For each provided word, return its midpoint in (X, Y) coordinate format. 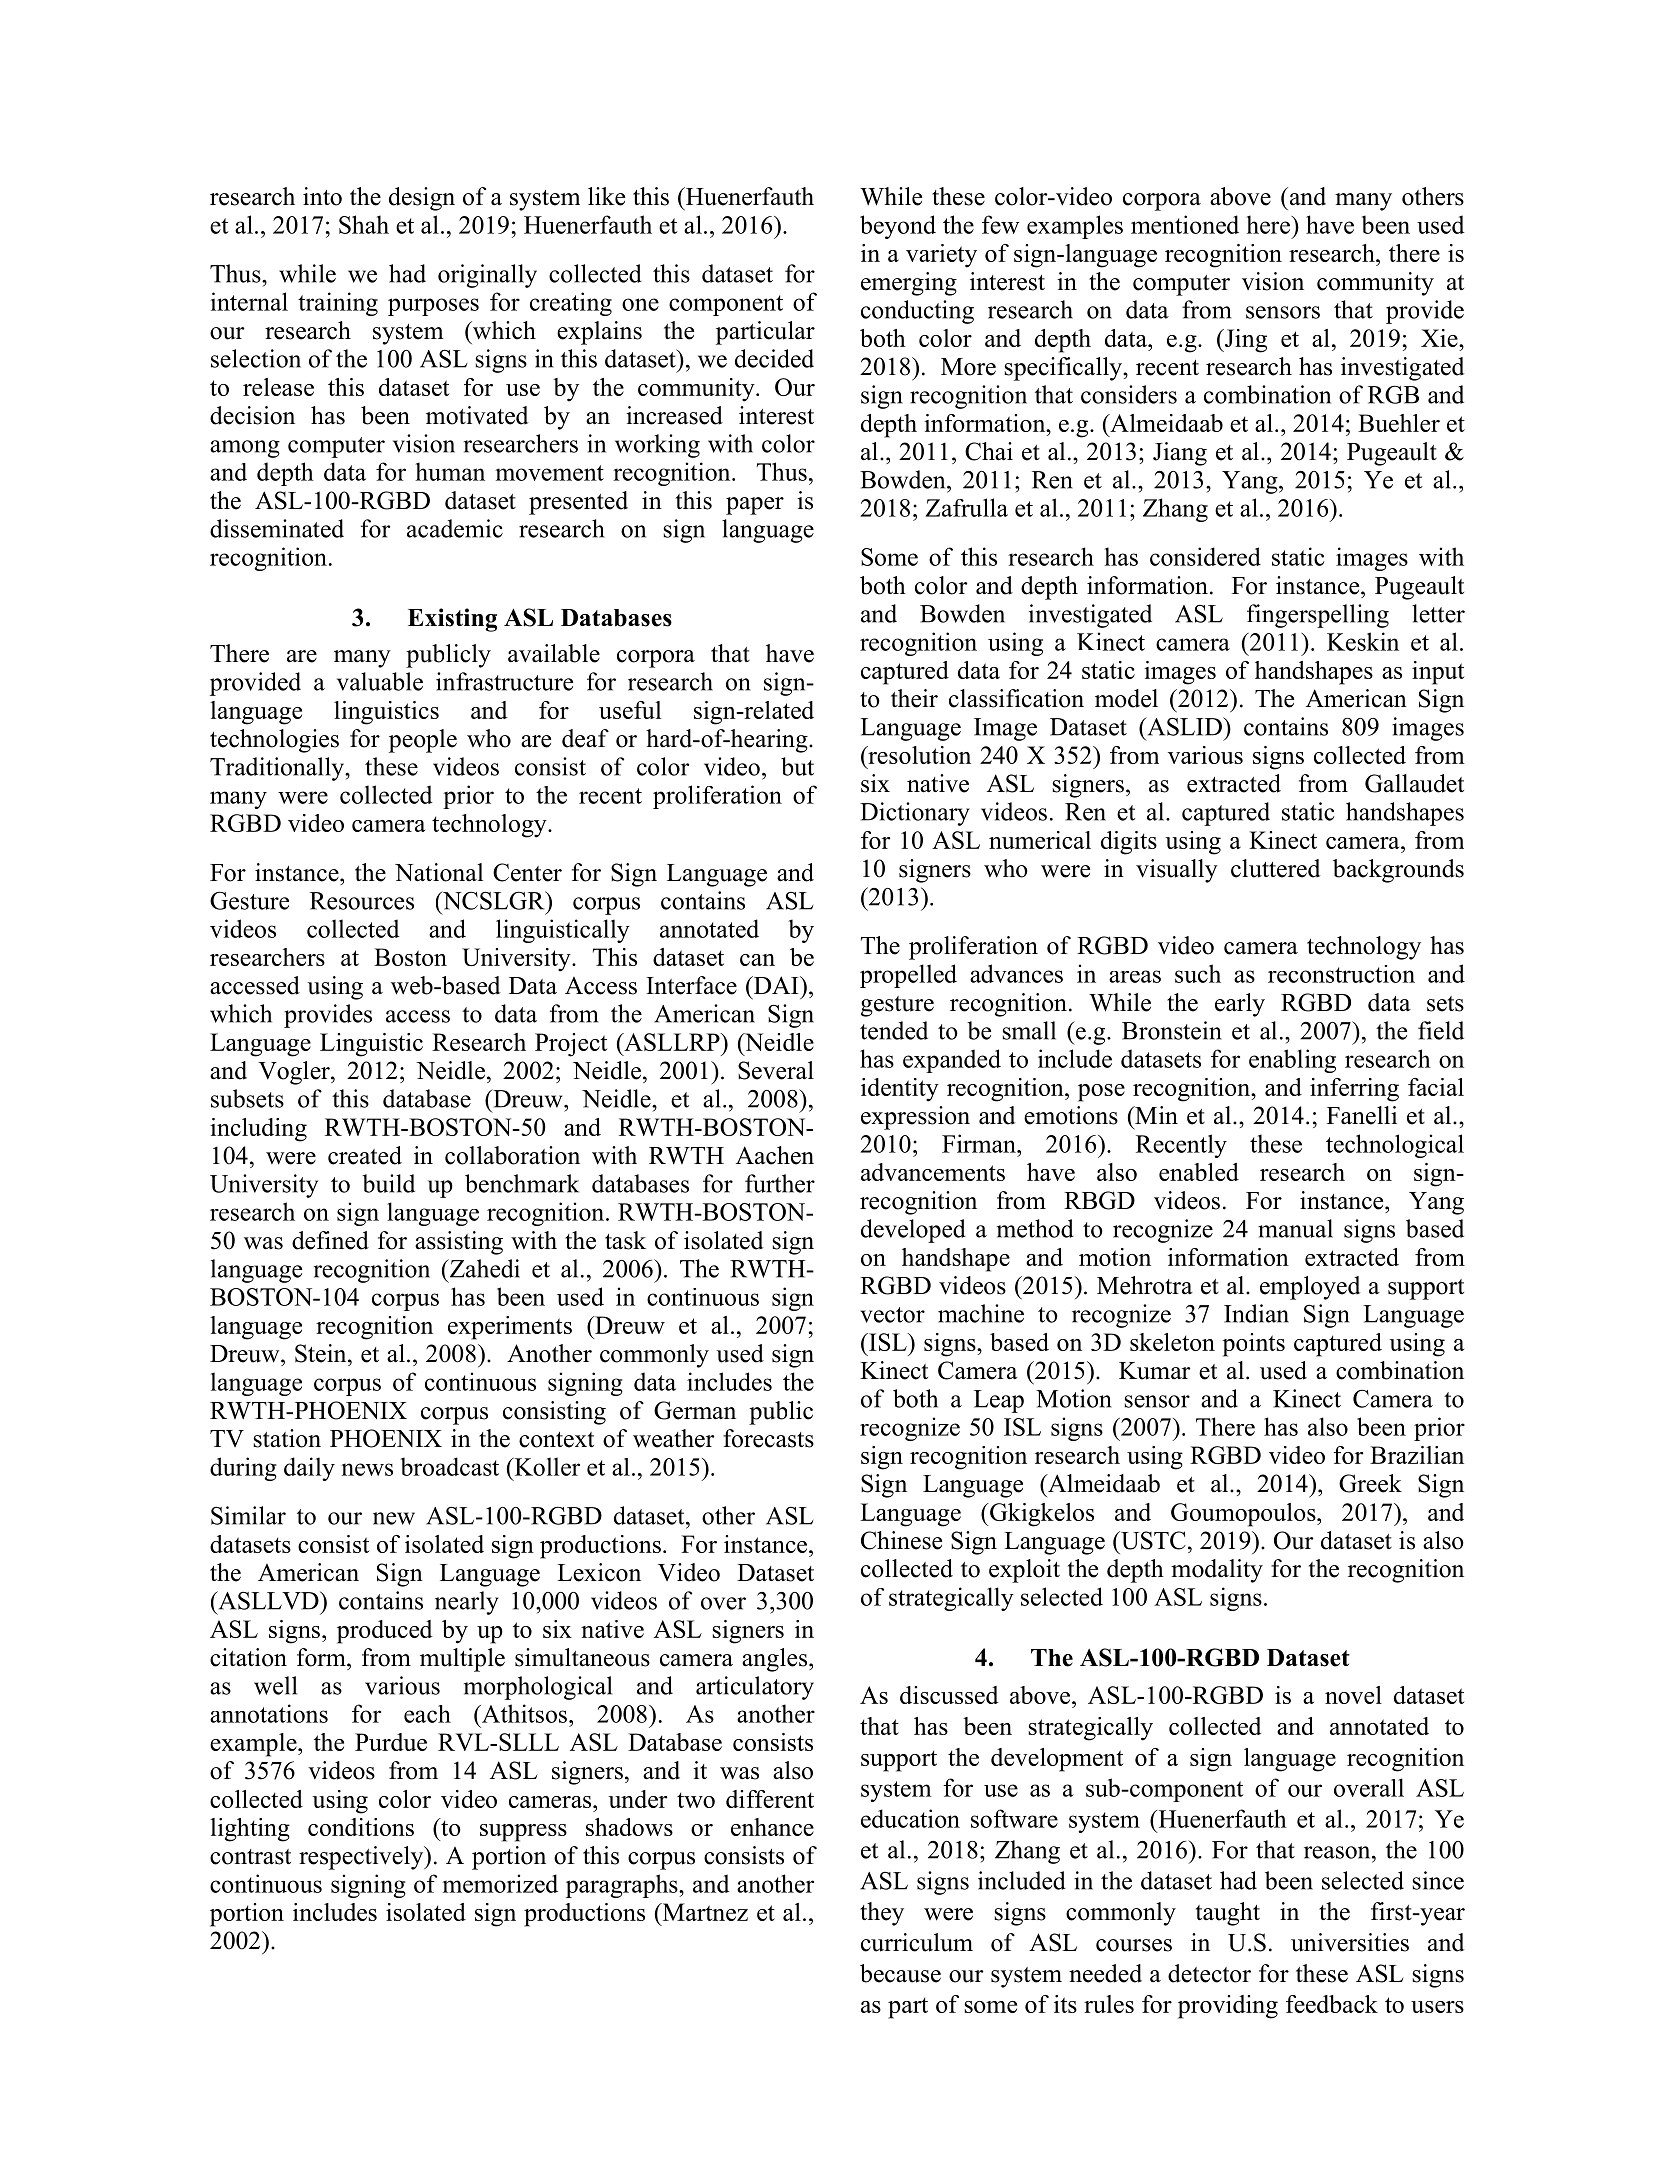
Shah (364, 224)
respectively (362, 1858)
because (900, 1973)
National (439, 872)
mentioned (1185, 224)
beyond (898, 227)
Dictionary (915, 814)
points (1253, 1345)
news (367, 1469)
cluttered (1275, 868)
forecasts (768, 1438)
